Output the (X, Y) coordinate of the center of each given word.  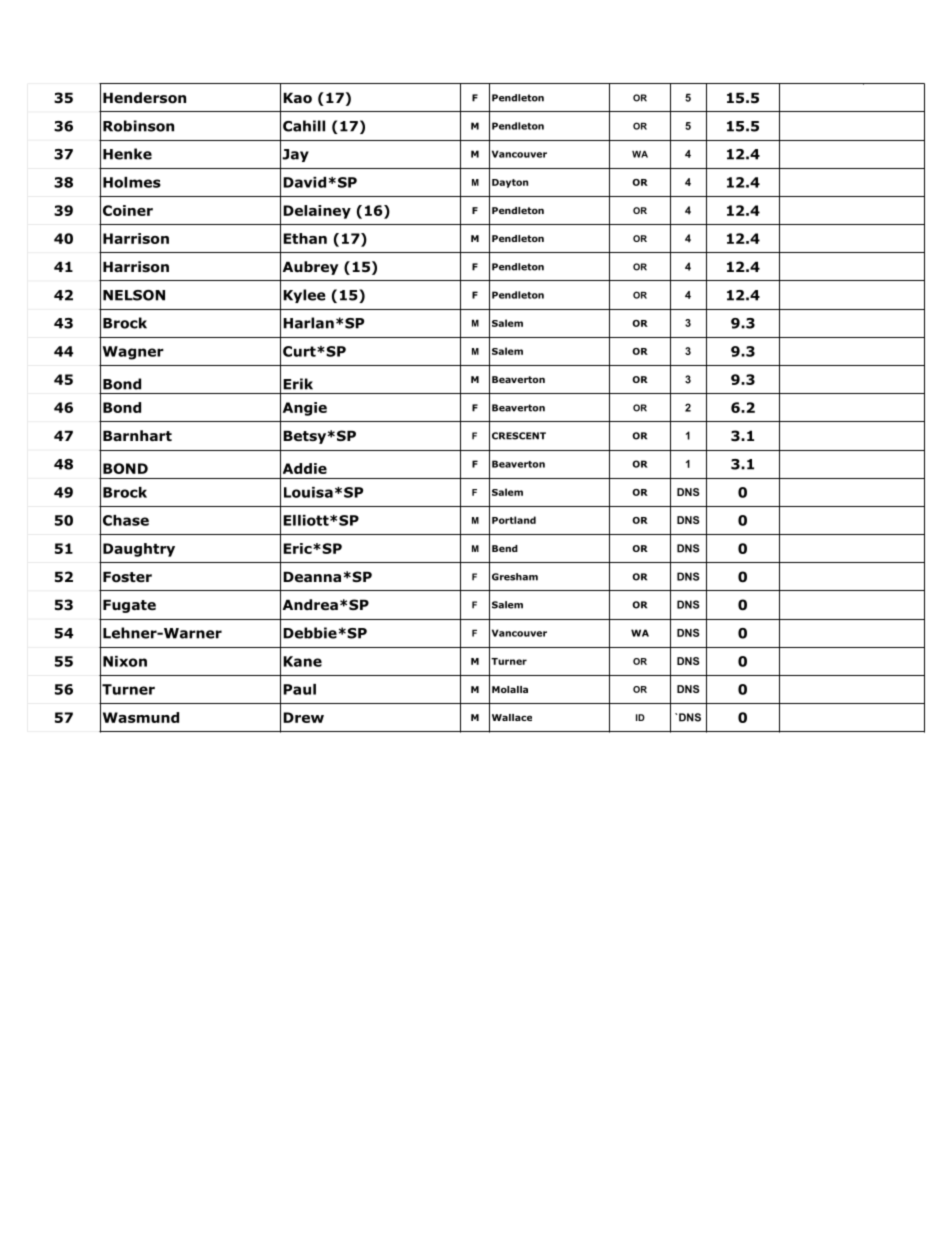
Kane (302, 661)
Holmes (132, 182)
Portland (514, 520)
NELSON (134, 295)
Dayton (510, 183)
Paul (299, 689)
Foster (127, 577)
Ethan (305, 238)
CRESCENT (519, 436)
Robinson (138, 126)
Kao (297, 98)
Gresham (515, 577)
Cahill (304, 126)
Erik (298, 384)
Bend (505, 548)
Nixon (125, 661)
